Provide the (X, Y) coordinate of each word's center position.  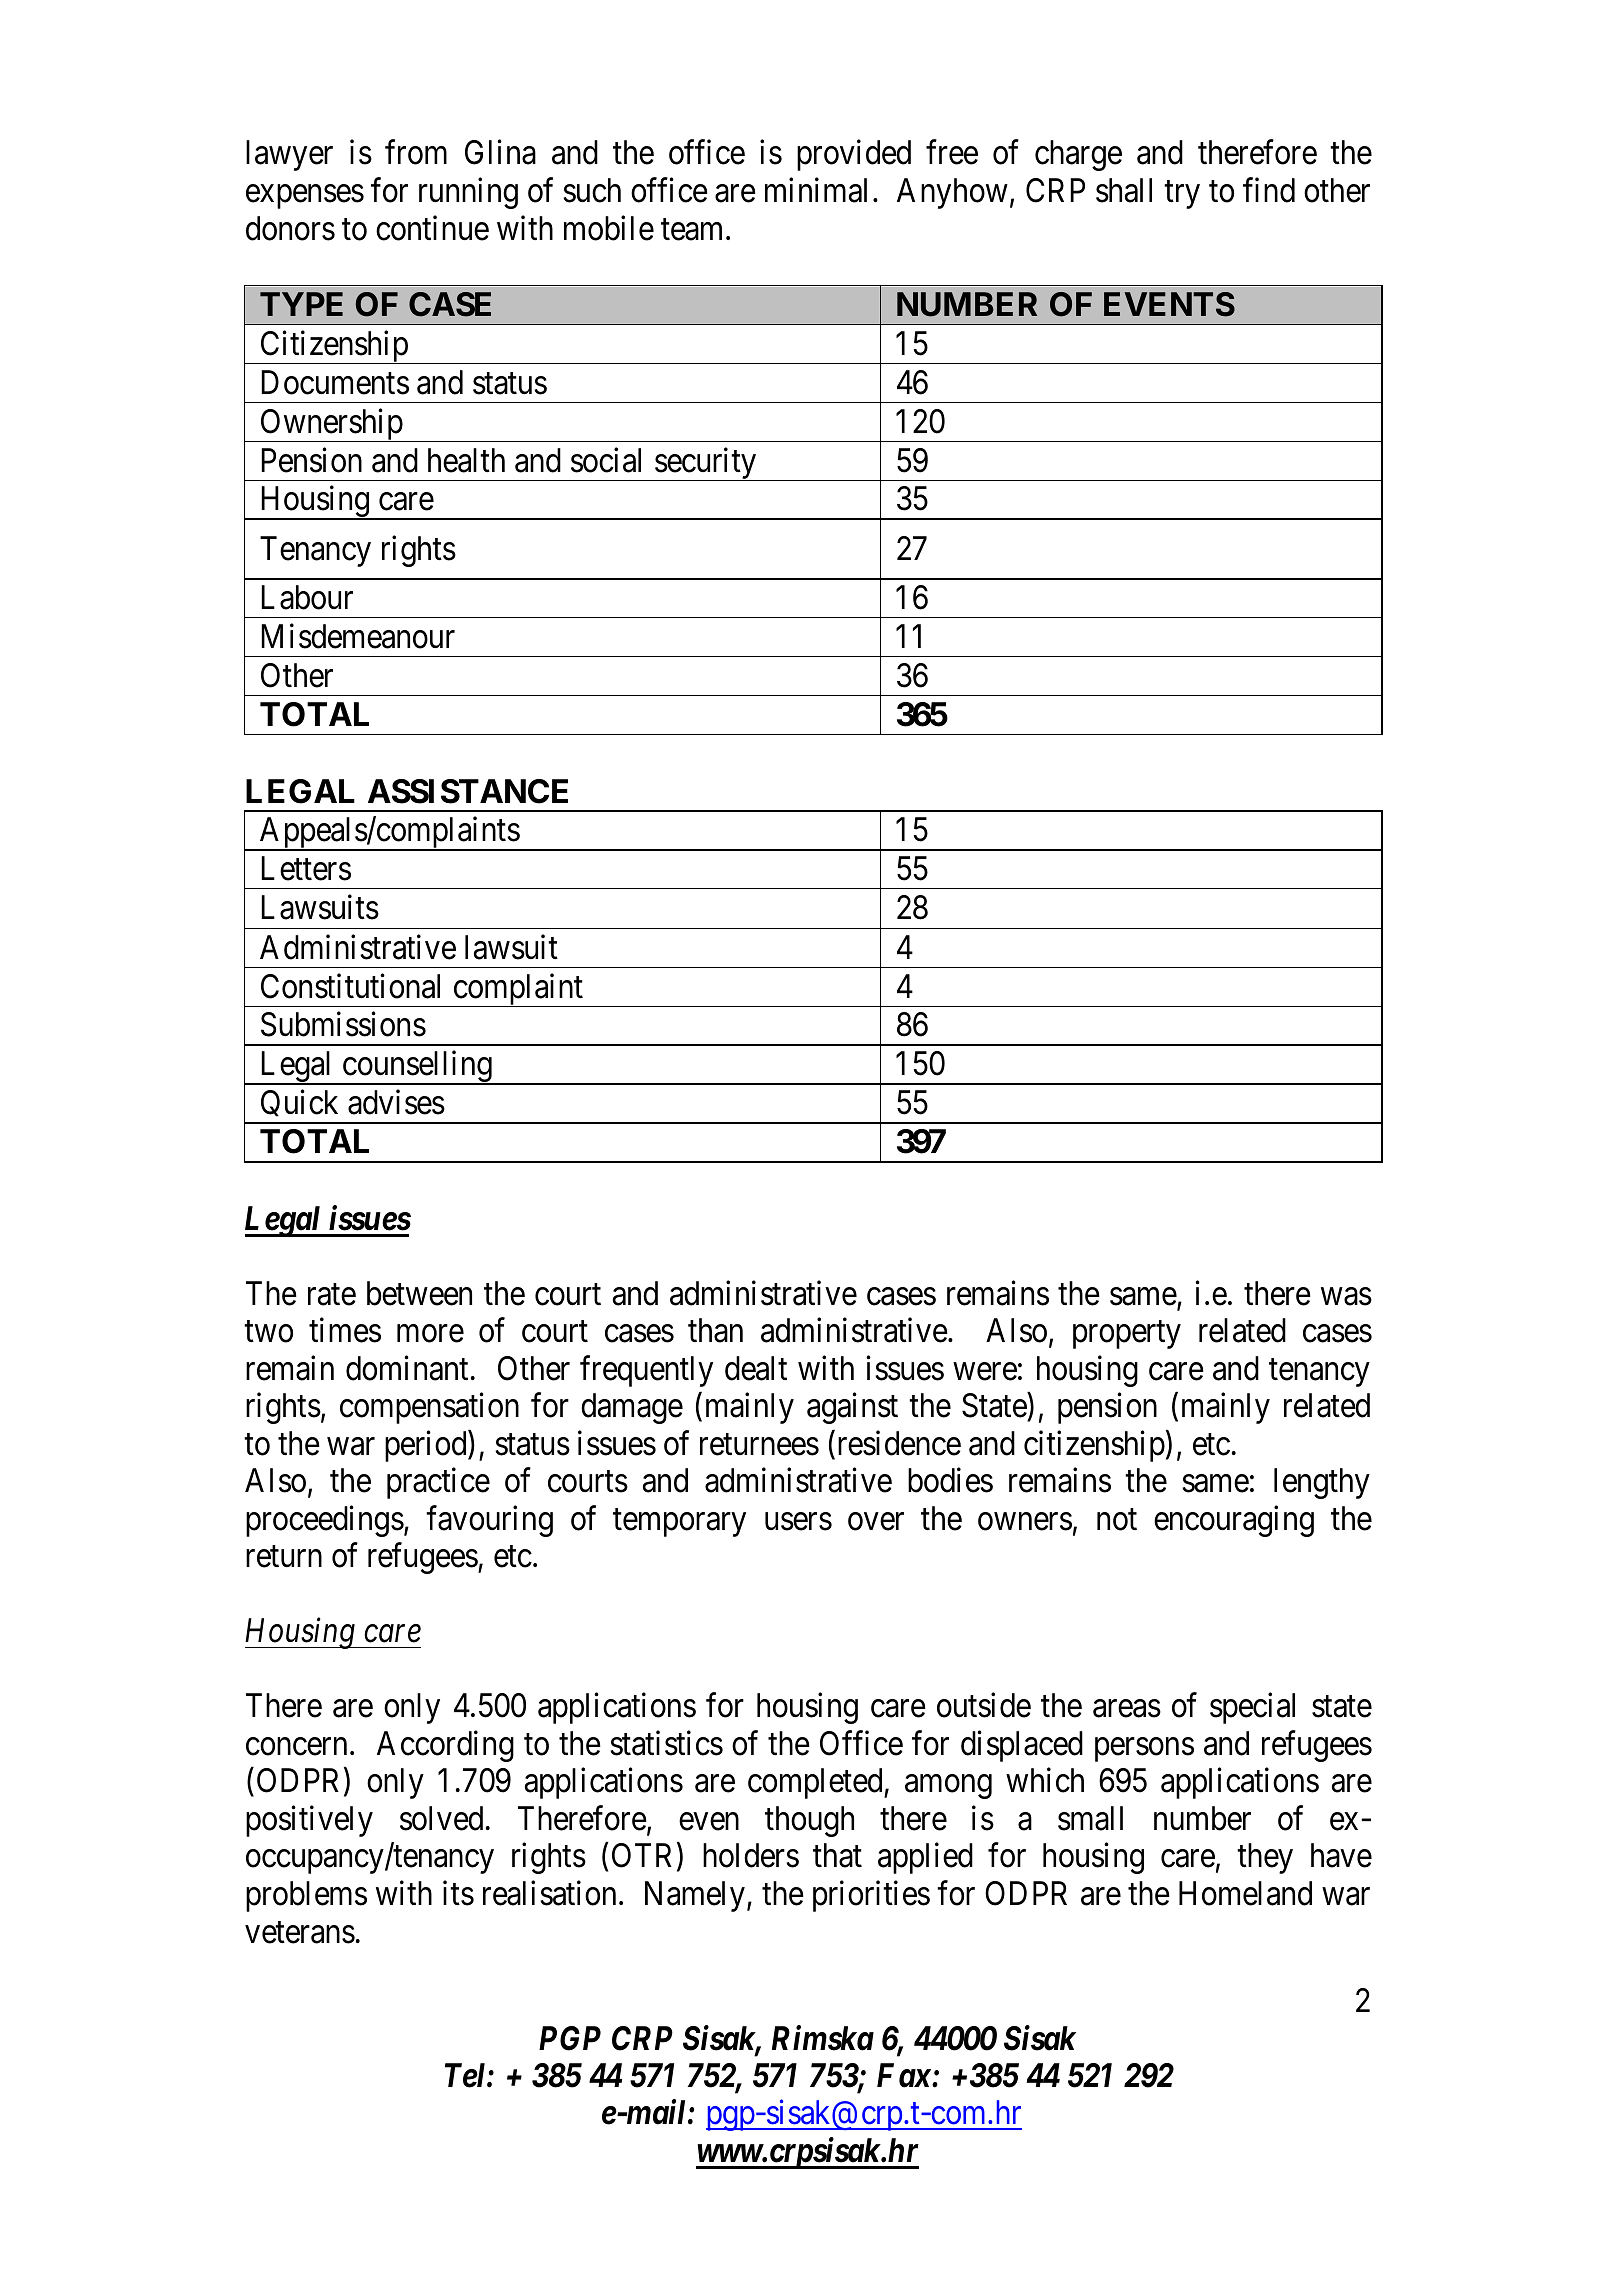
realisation (549, 1893)
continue (432, 228)
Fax (905, 2075)
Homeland (1245, 1893)
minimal (816, 190)
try (1182, 195)
